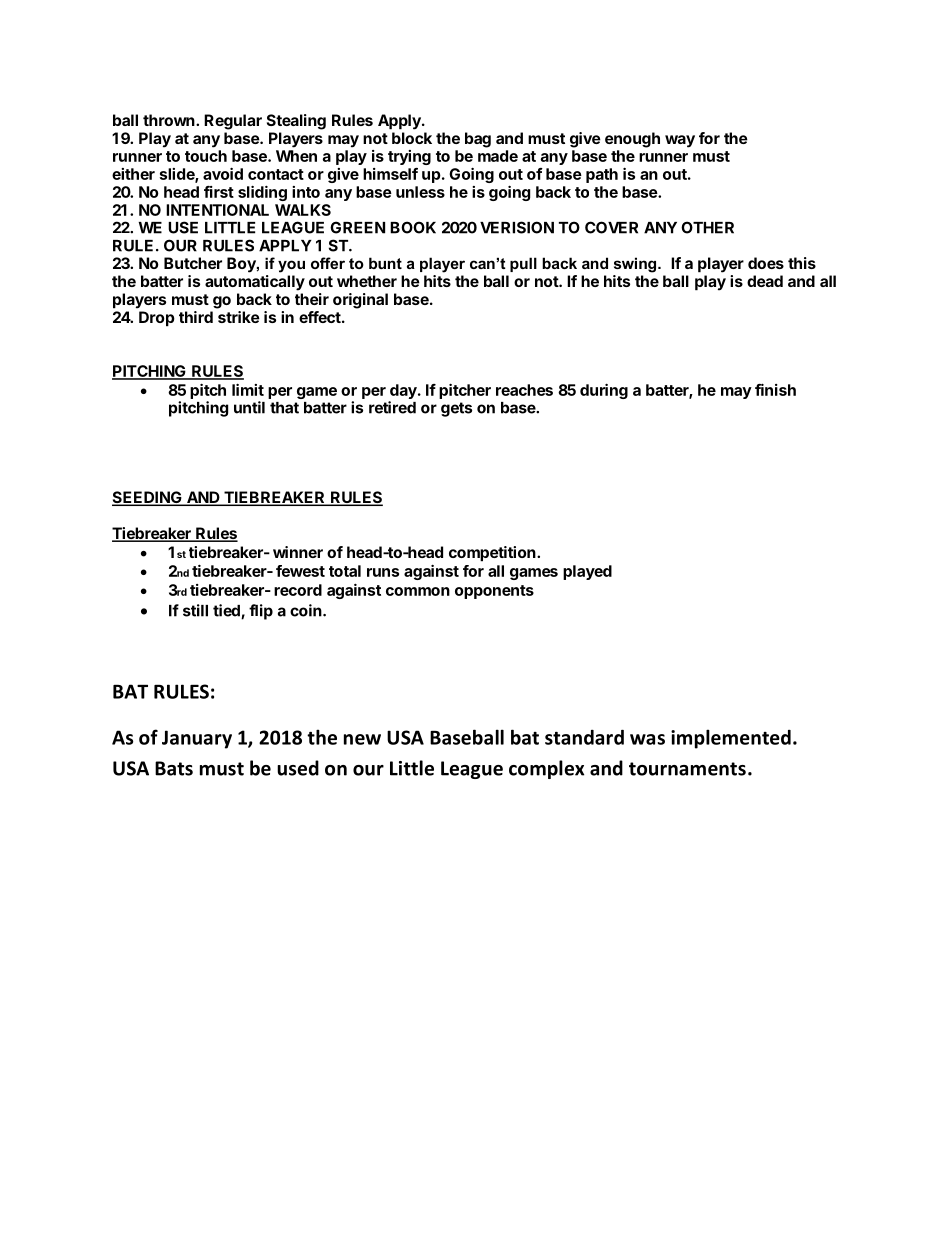 The height and width of the screenshot is (1233, 952). Describe the element at coordinates (248, 389) in the screenshot. I see `limit` at that location.
